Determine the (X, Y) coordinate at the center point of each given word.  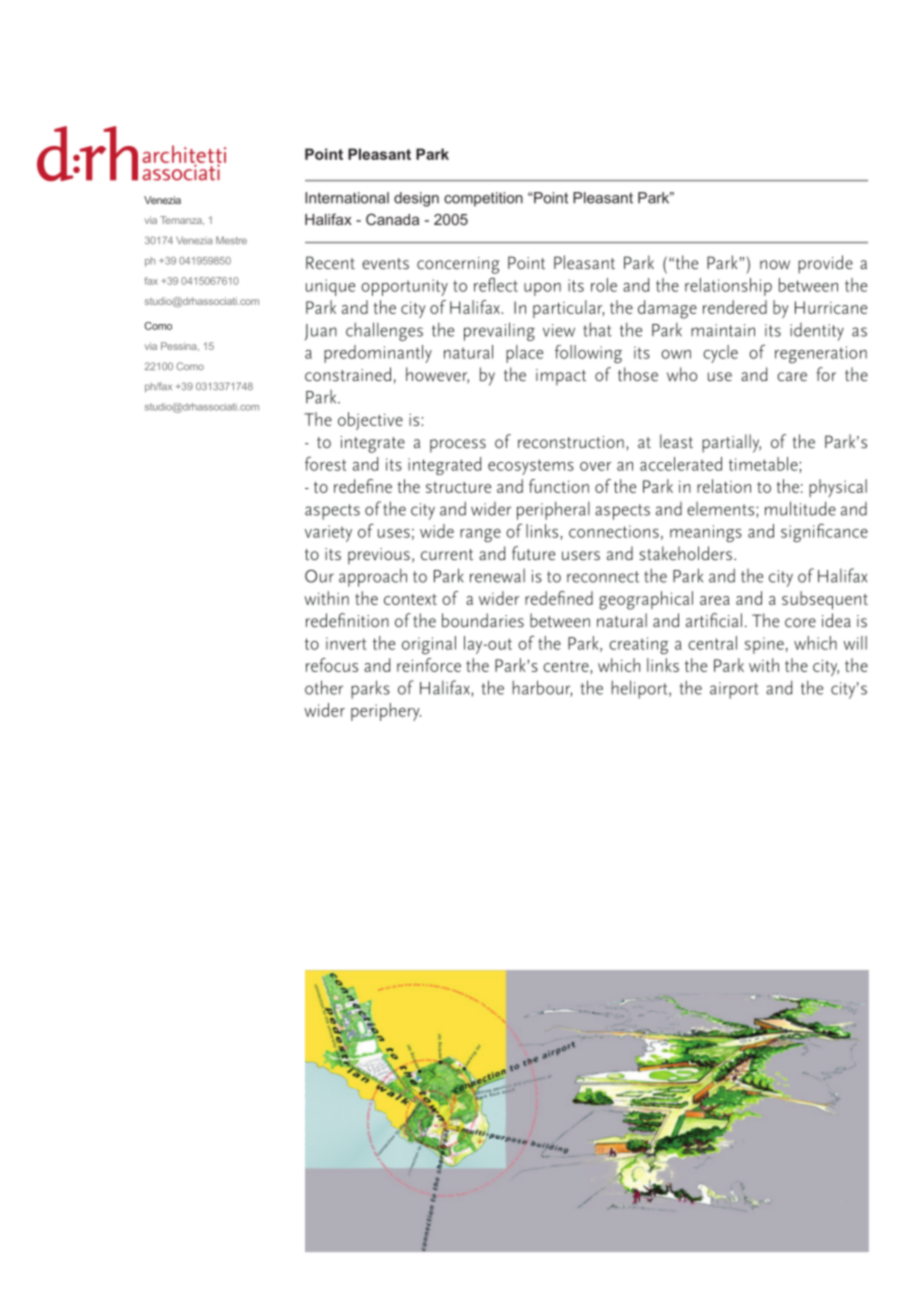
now (775, 264)
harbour (542, 688)
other (324, 687)
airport (734, 690)
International (347, 198)
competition (483, 199)
